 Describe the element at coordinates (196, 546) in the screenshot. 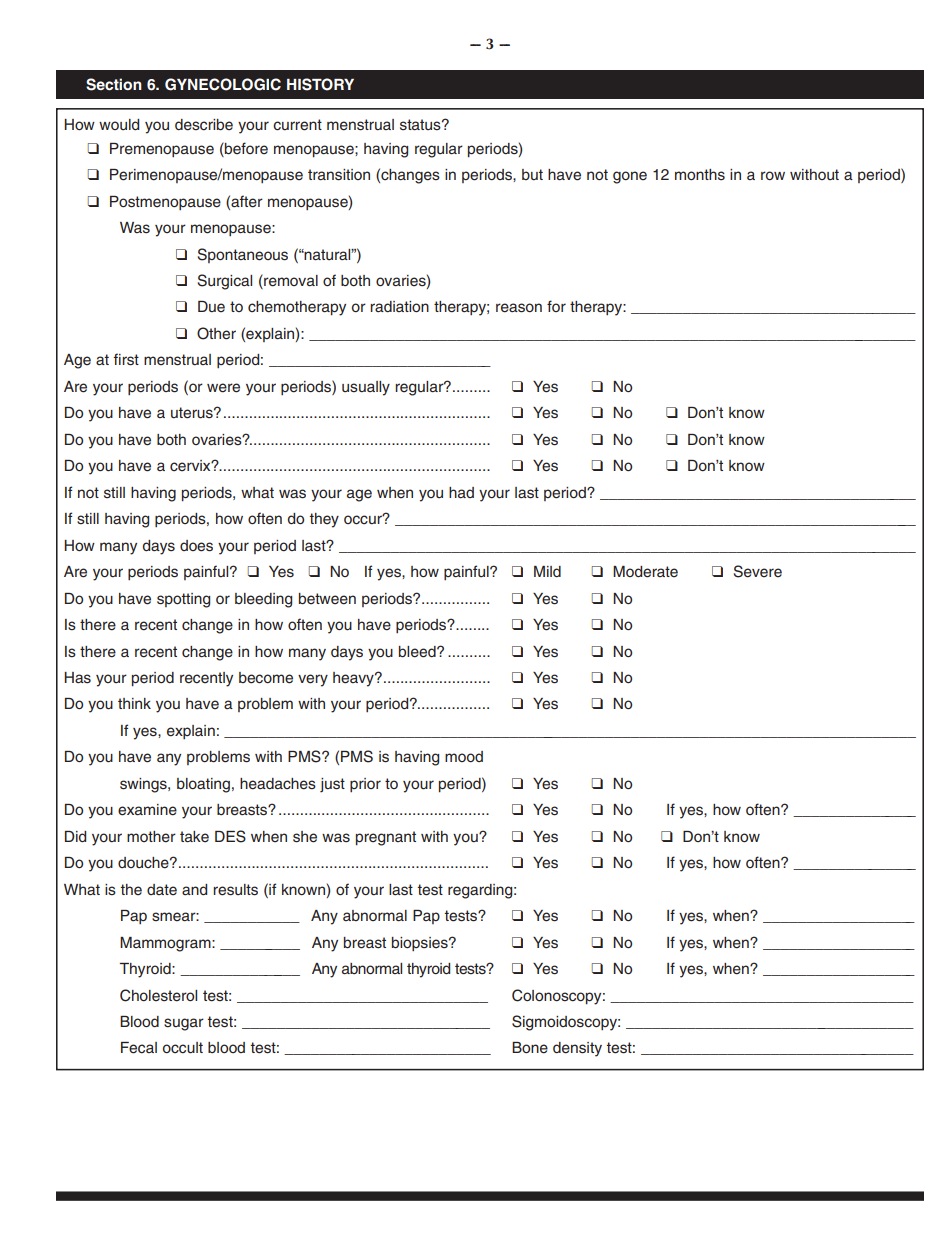

I see `does` at that location.
